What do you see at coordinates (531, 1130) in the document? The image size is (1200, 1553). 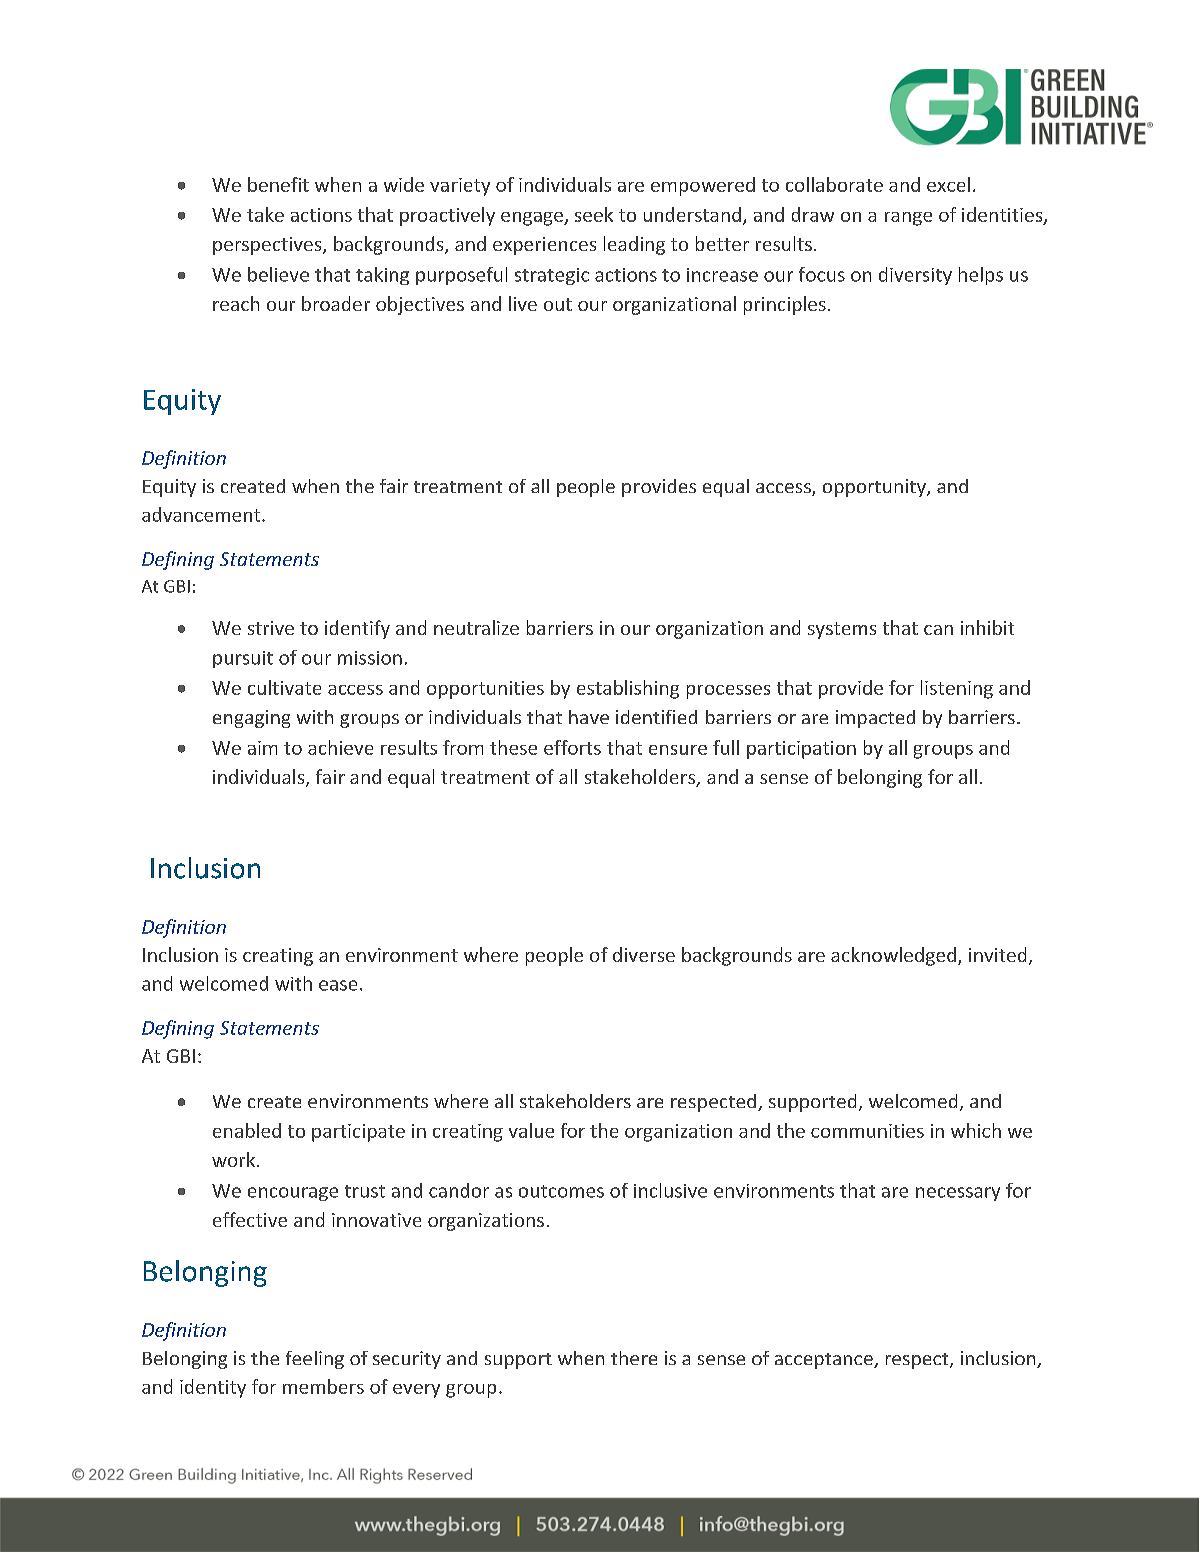 I see `value` at bounding box center [531, 1130].
